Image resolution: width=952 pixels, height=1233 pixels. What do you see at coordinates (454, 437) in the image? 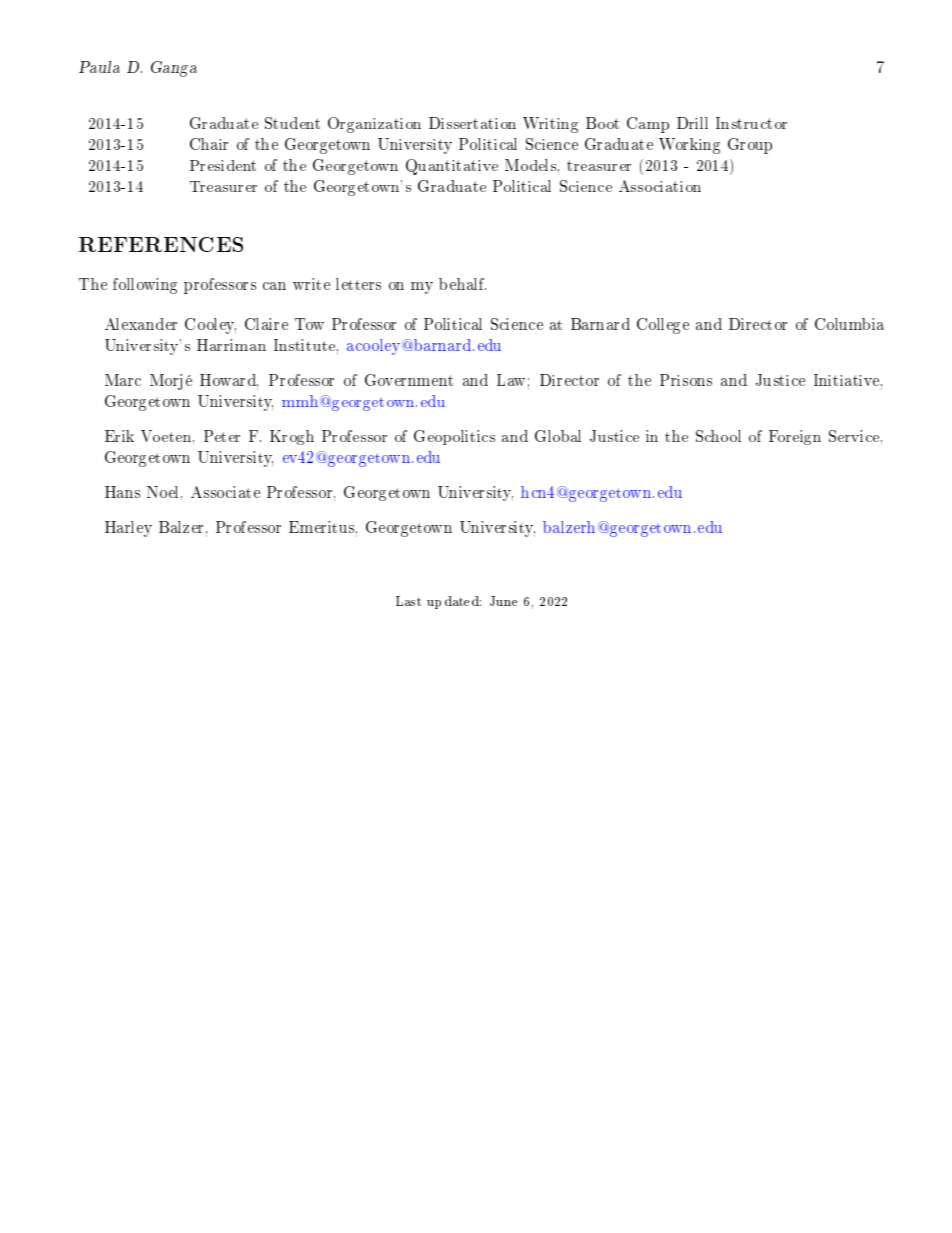
I see `Geopolitics` at bounding box center [454, 437].
